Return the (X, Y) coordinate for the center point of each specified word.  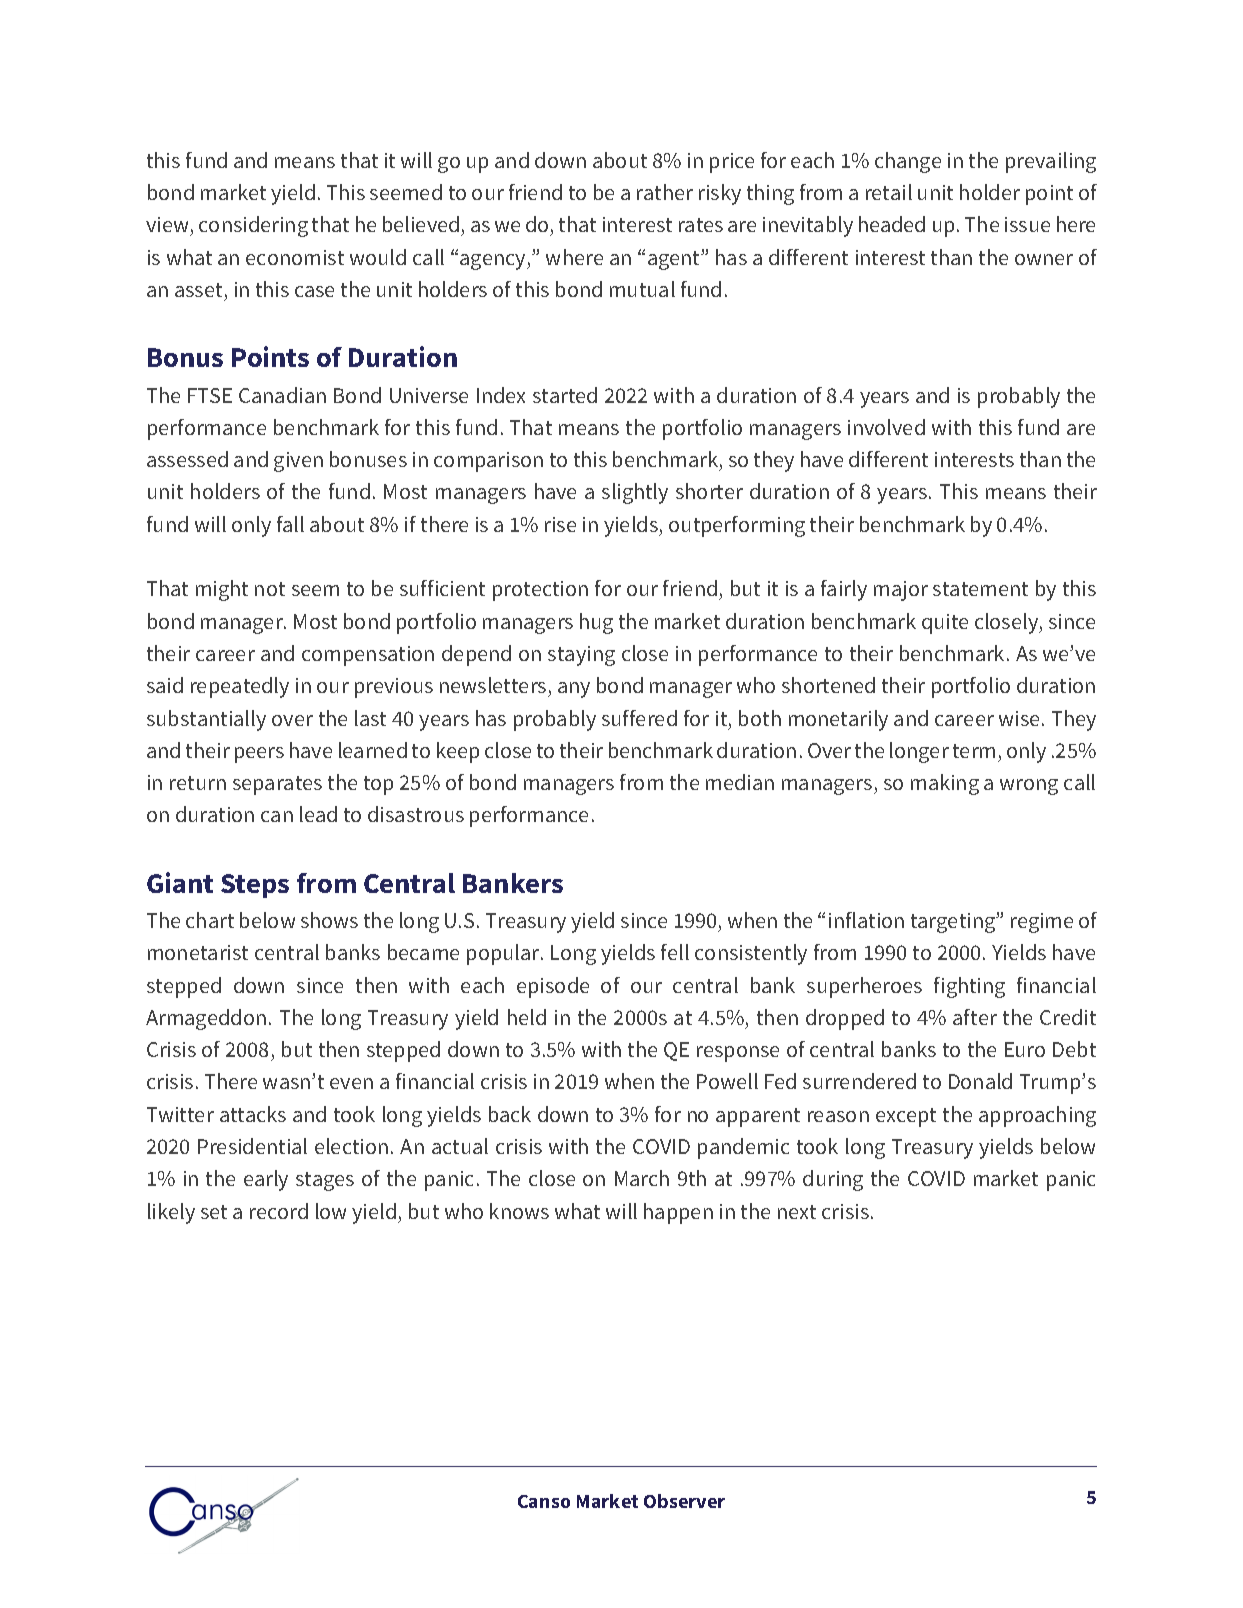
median (740, 782)
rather (665, 192)
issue (1027, 224)
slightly (635, 493)
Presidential (252, 1146)
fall (290, 524)
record (279, 1211)
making (945, 784)
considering (253, 226)
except (906, 1117)
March (642, 1178)
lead (318, 814)
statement (980, 589)
